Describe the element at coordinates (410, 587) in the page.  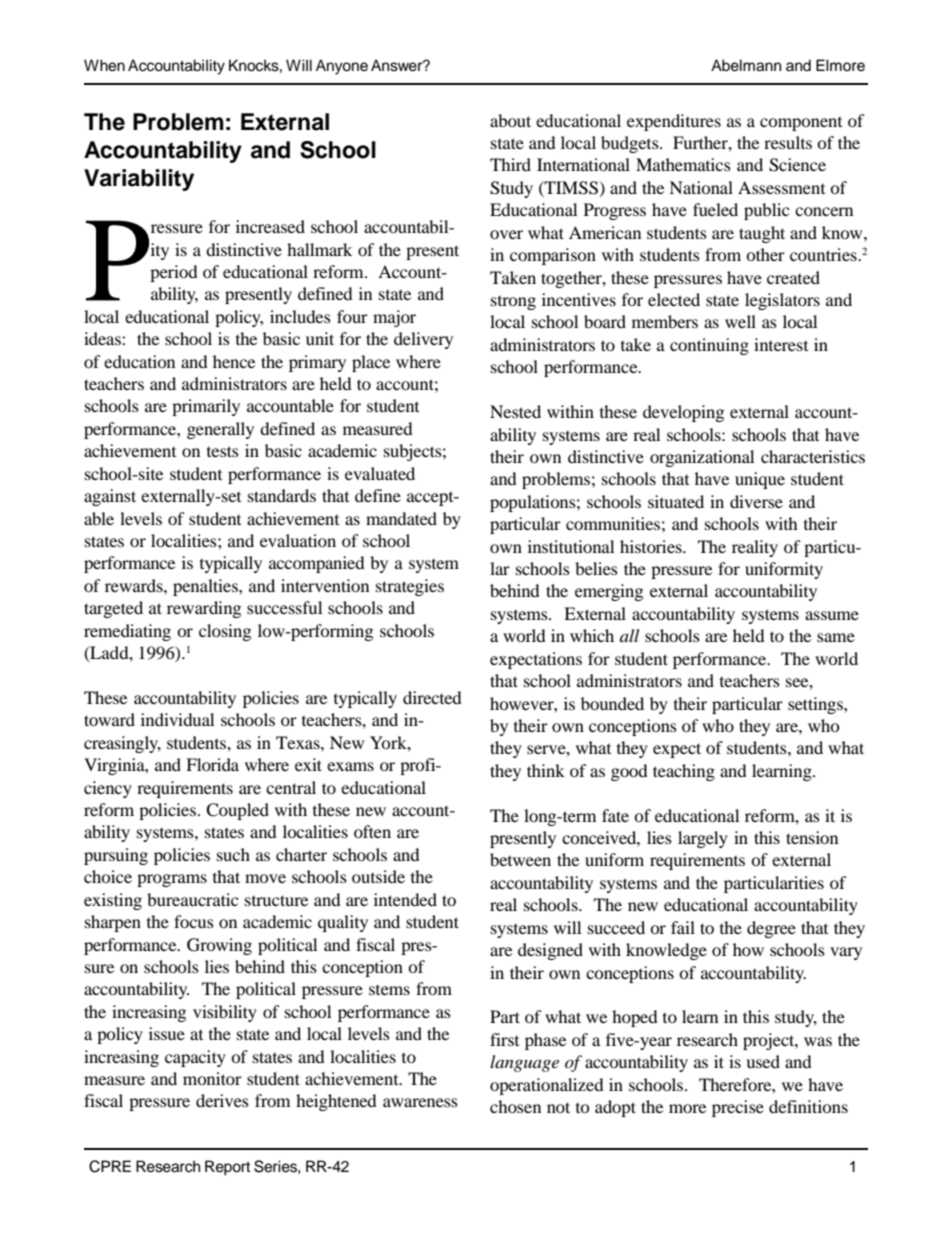
I see `strategies` at that location.
